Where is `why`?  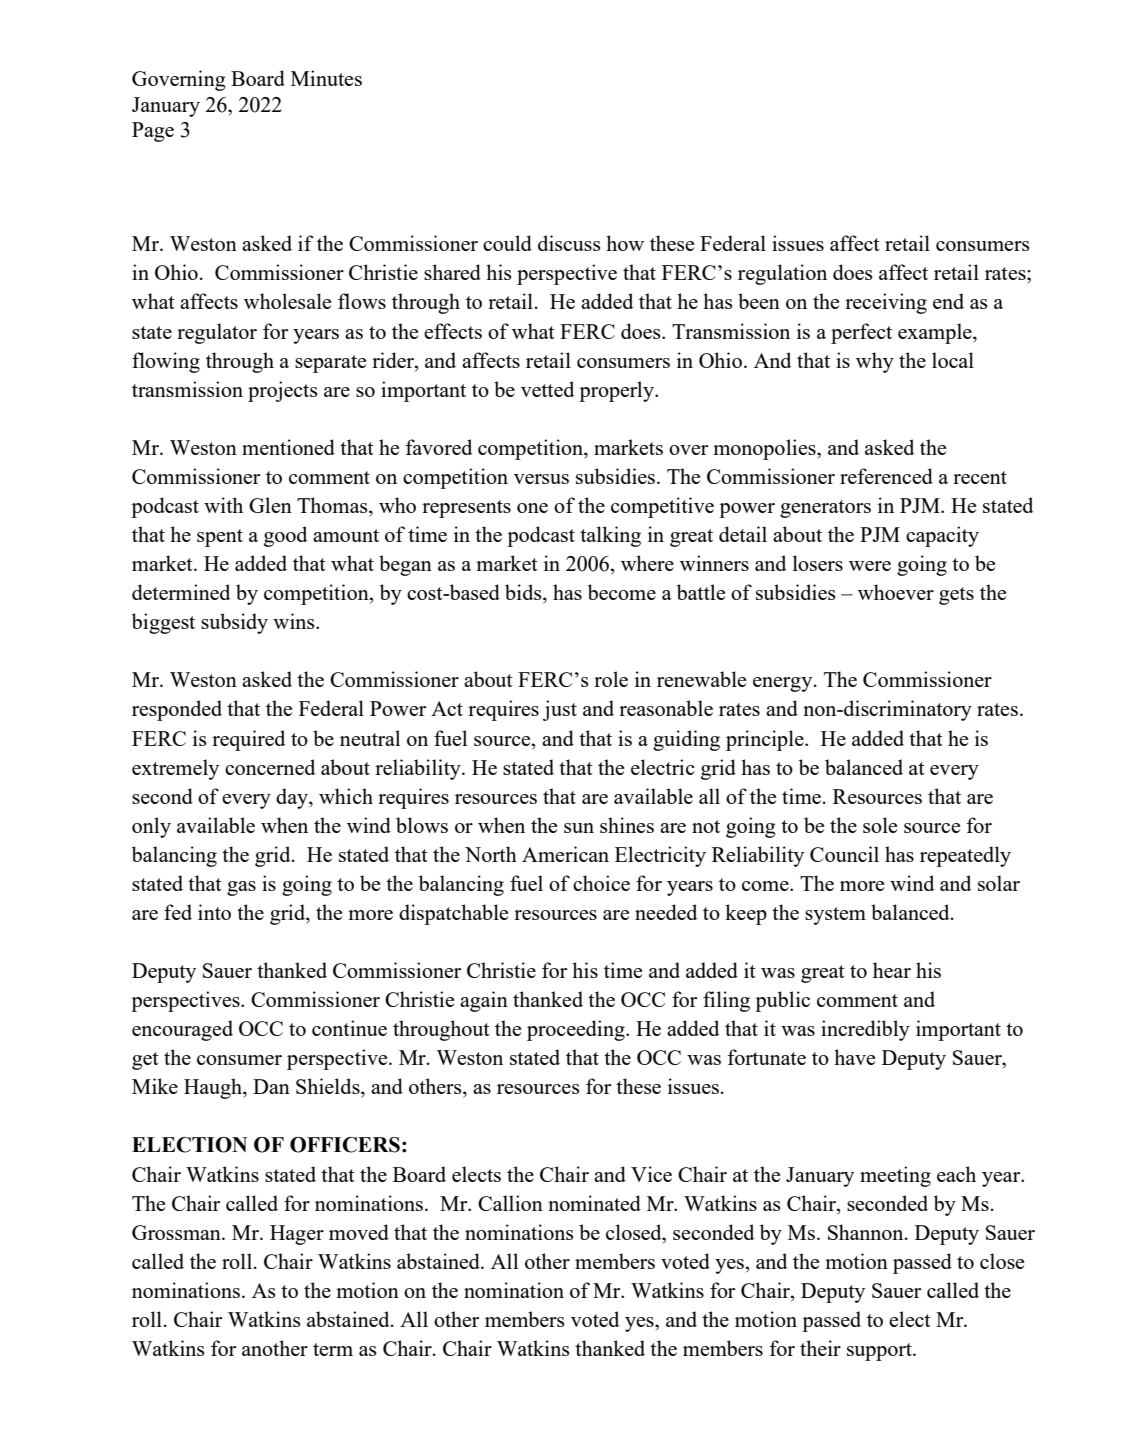 why is located at coordinates (875, 362).
